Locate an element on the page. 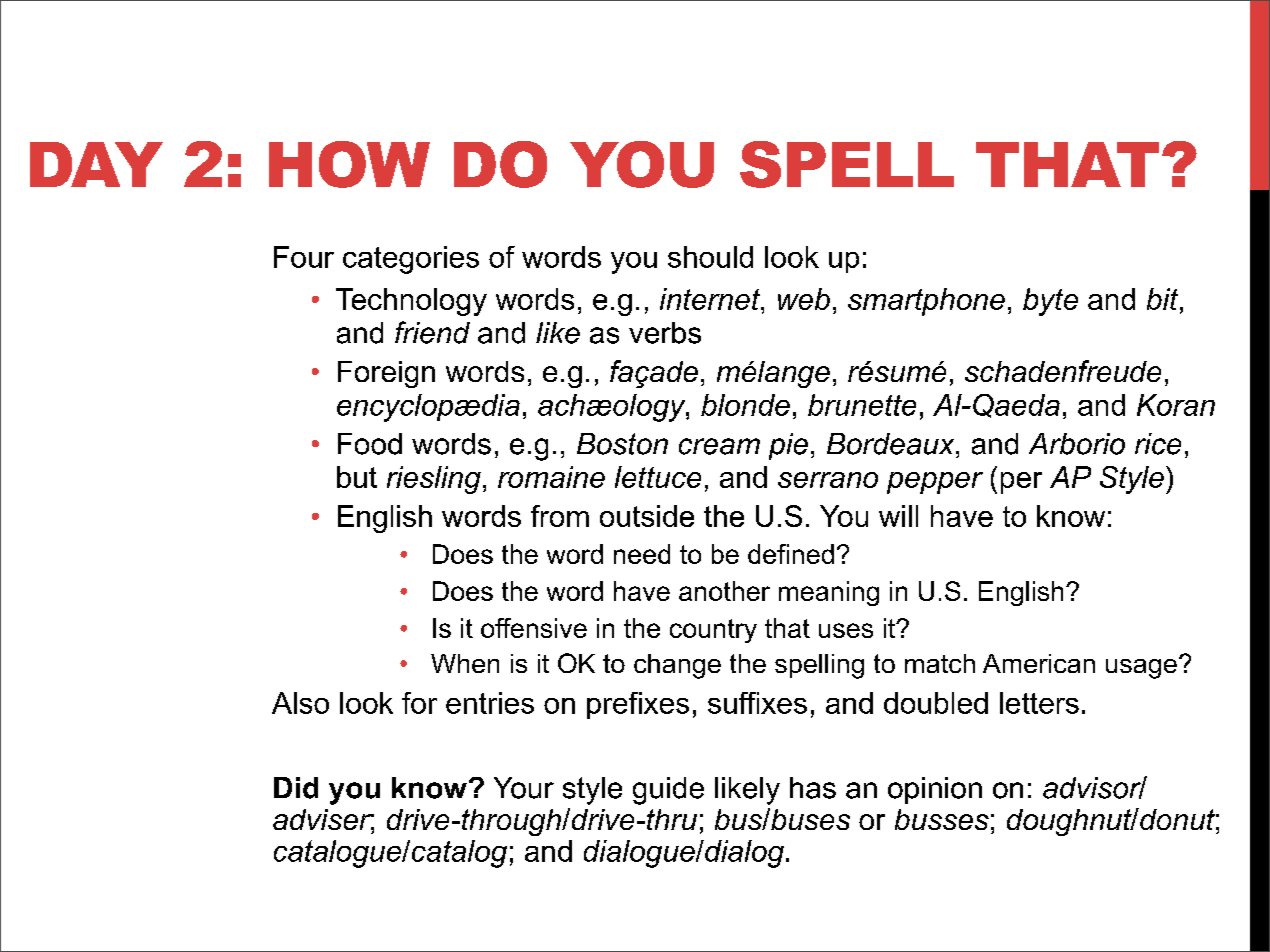  Arborio is located at coordinates (1077, 444).
